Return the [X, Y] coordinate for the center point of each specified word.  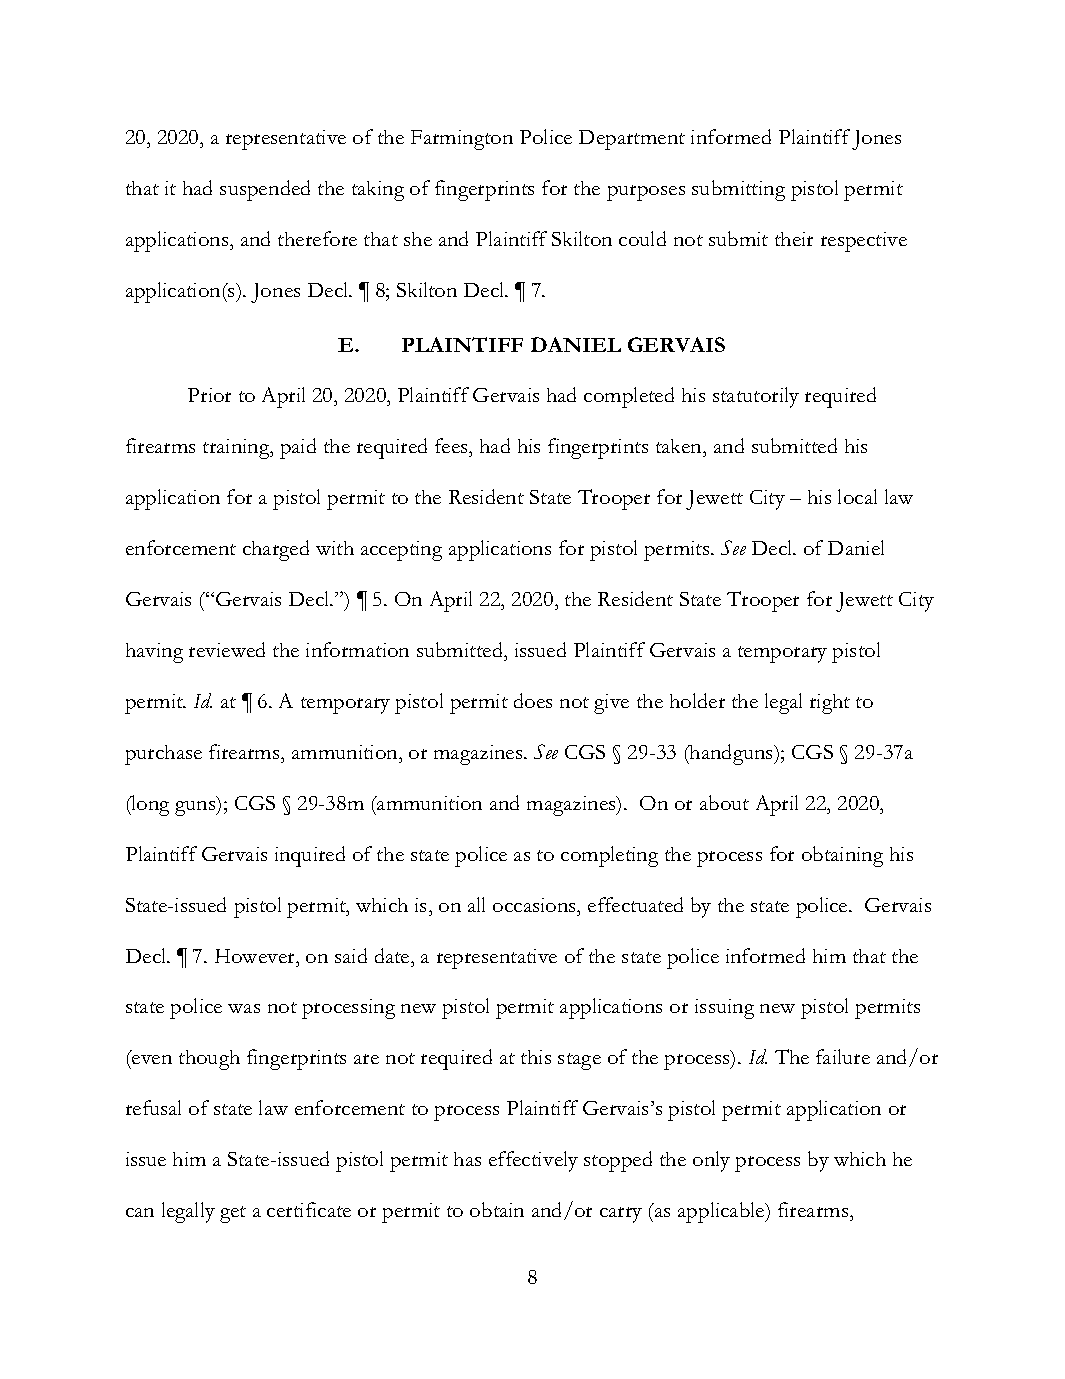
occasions [536, 905]
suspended [265, 190]
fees [452, 447]
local [857, 496]
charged [276, 550]
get [233, 1214]
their [794, 239]
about [724, 802]
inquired [310, 856]
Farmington [462, 140]
